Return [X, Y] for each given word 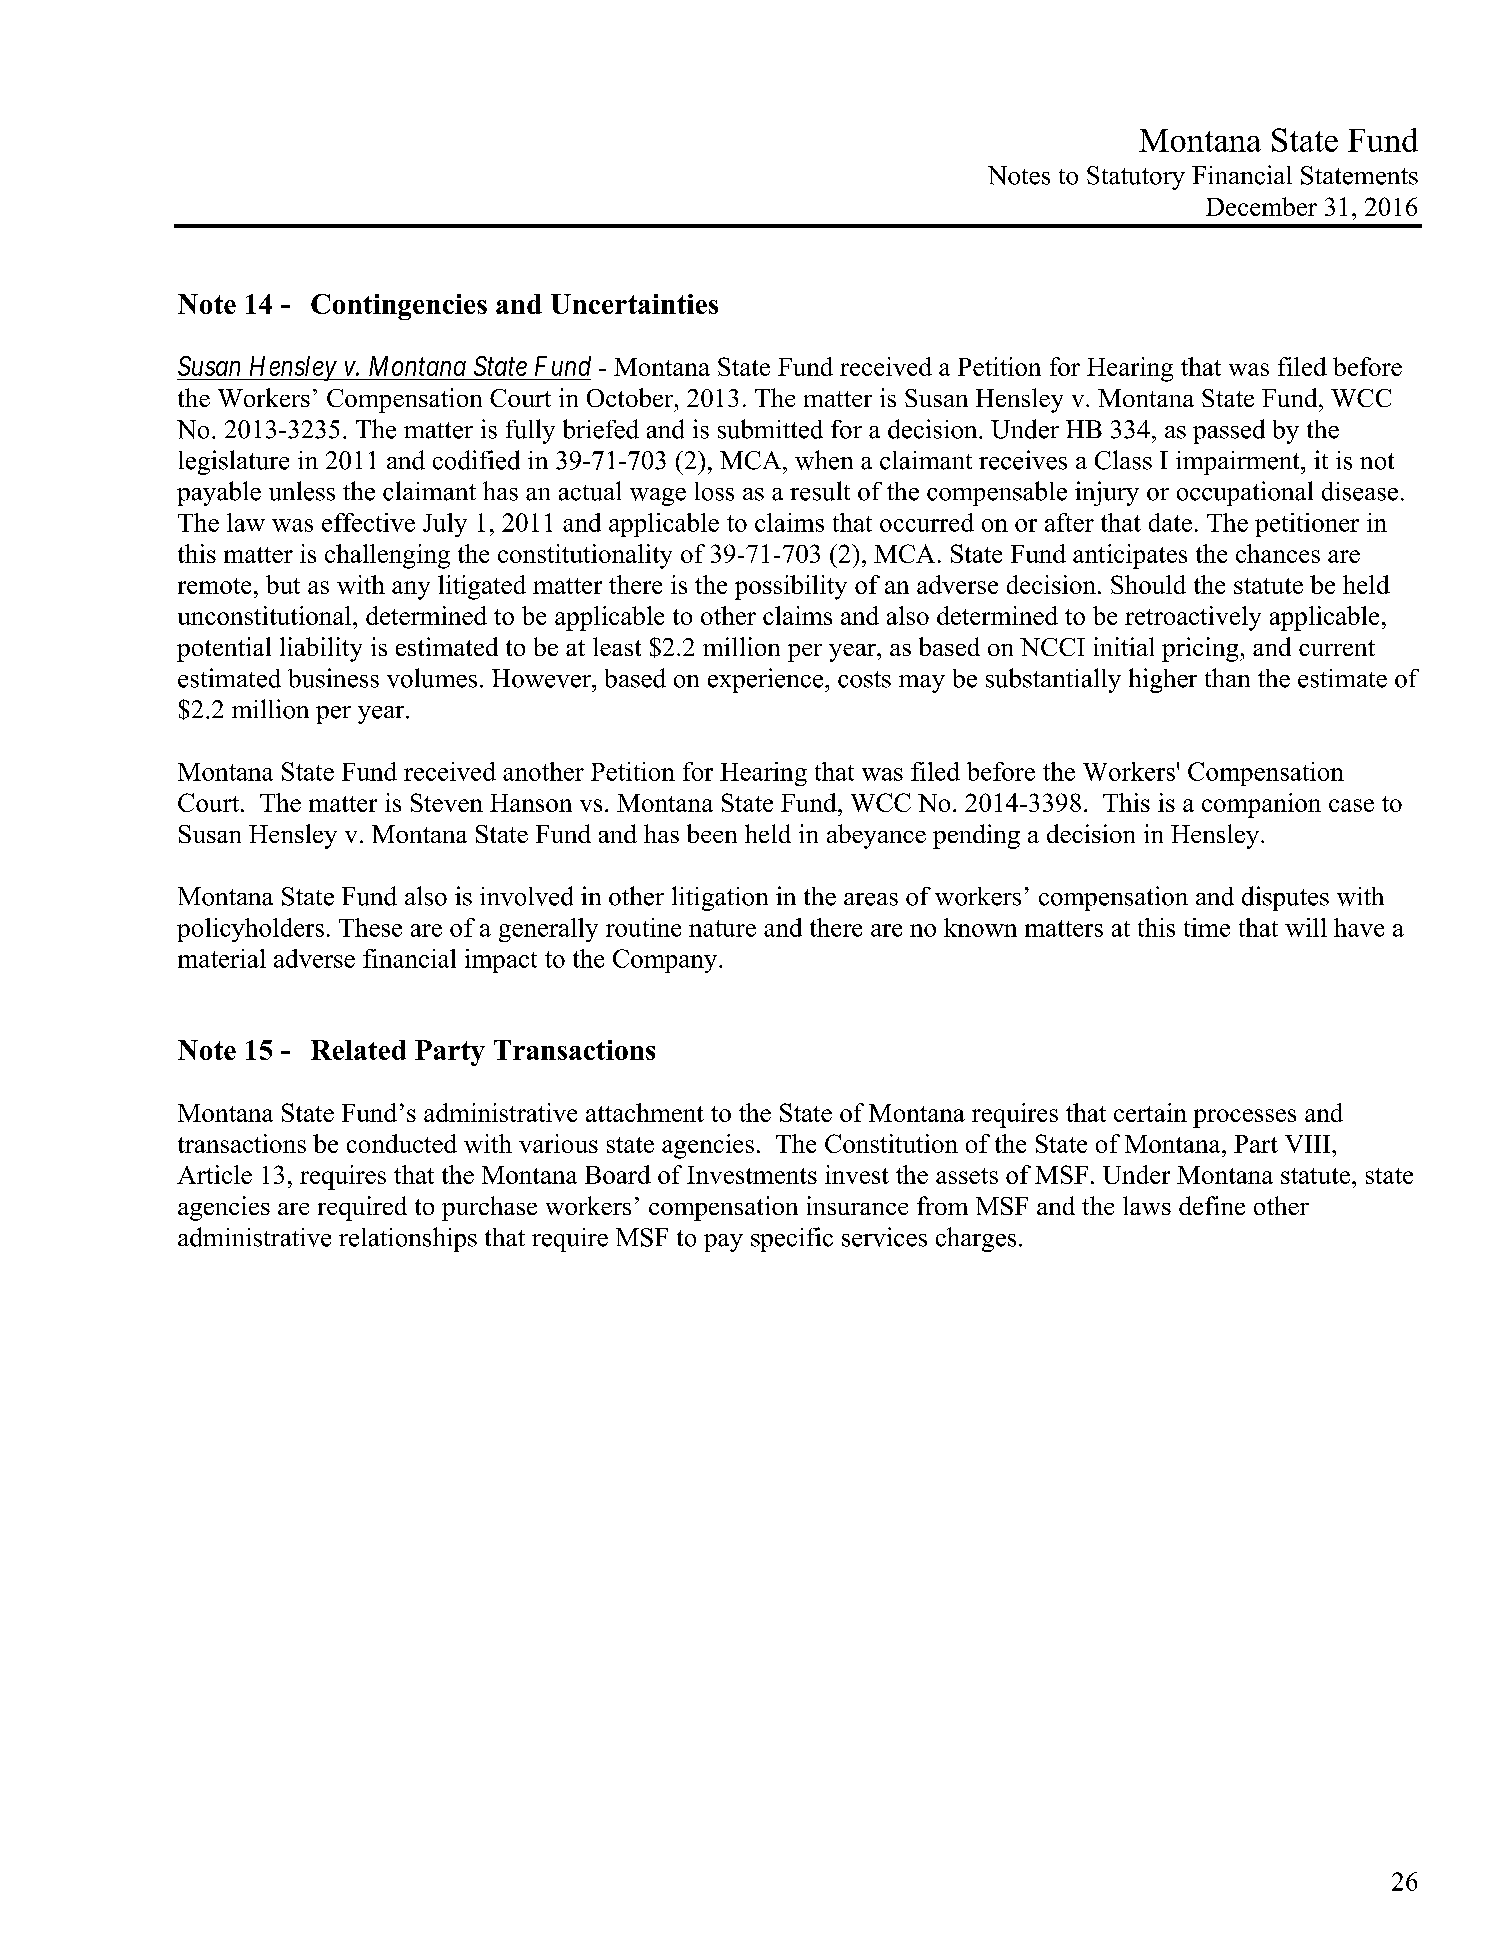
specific [792, 1239]
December [1261, 206]
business [333, 678]
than [1227, 677]
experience [767, 680]
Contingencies [399, 307]
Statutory [1136, 178]
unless [302, 491]
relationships [408, 1239]
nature [722, 928]
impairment [1239, 463]
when [824, 460]
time [1207, 927]
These [370, 927]
